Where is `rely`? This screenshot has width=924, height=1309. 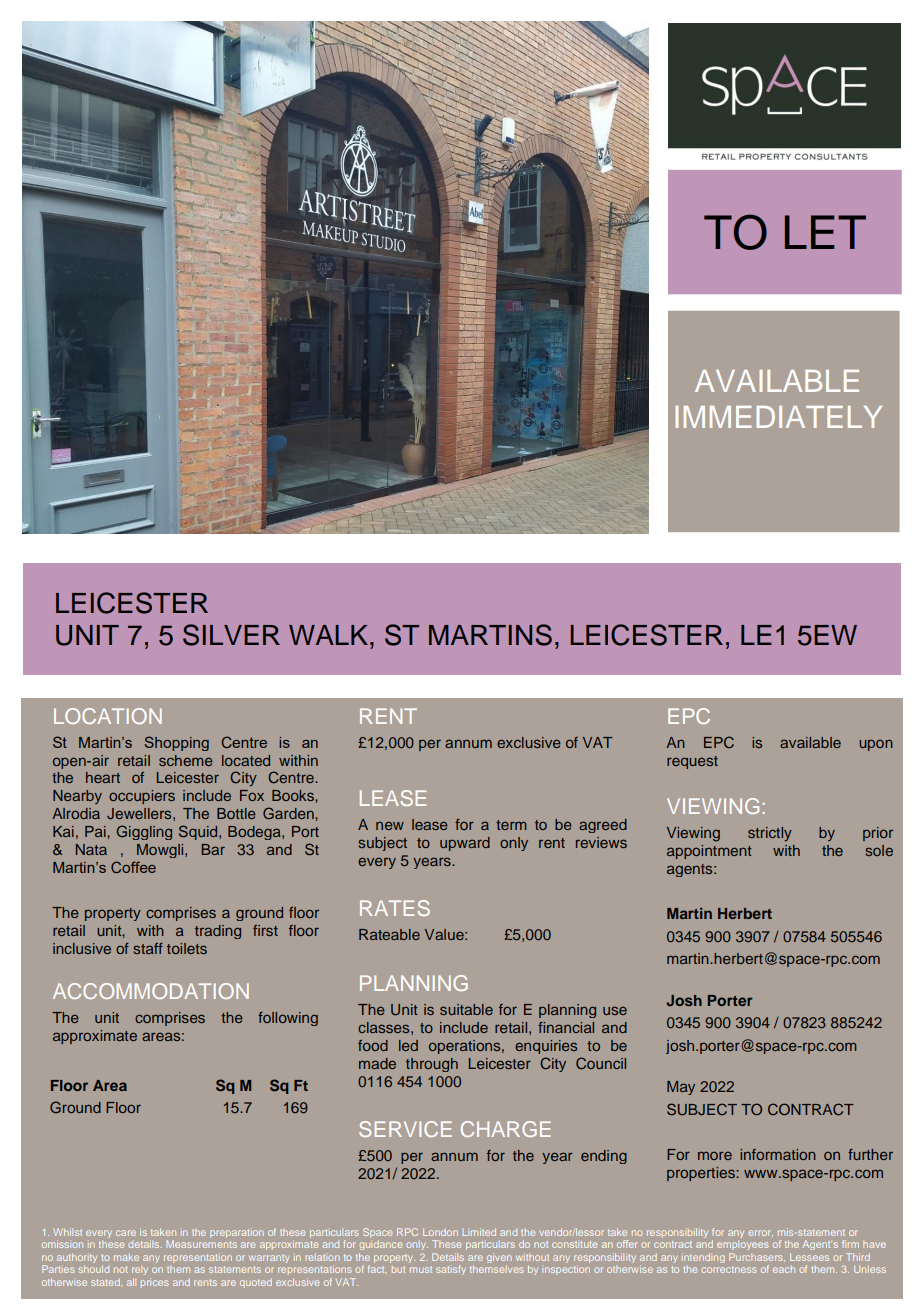 rely is located at coordinates (140, 1270).
